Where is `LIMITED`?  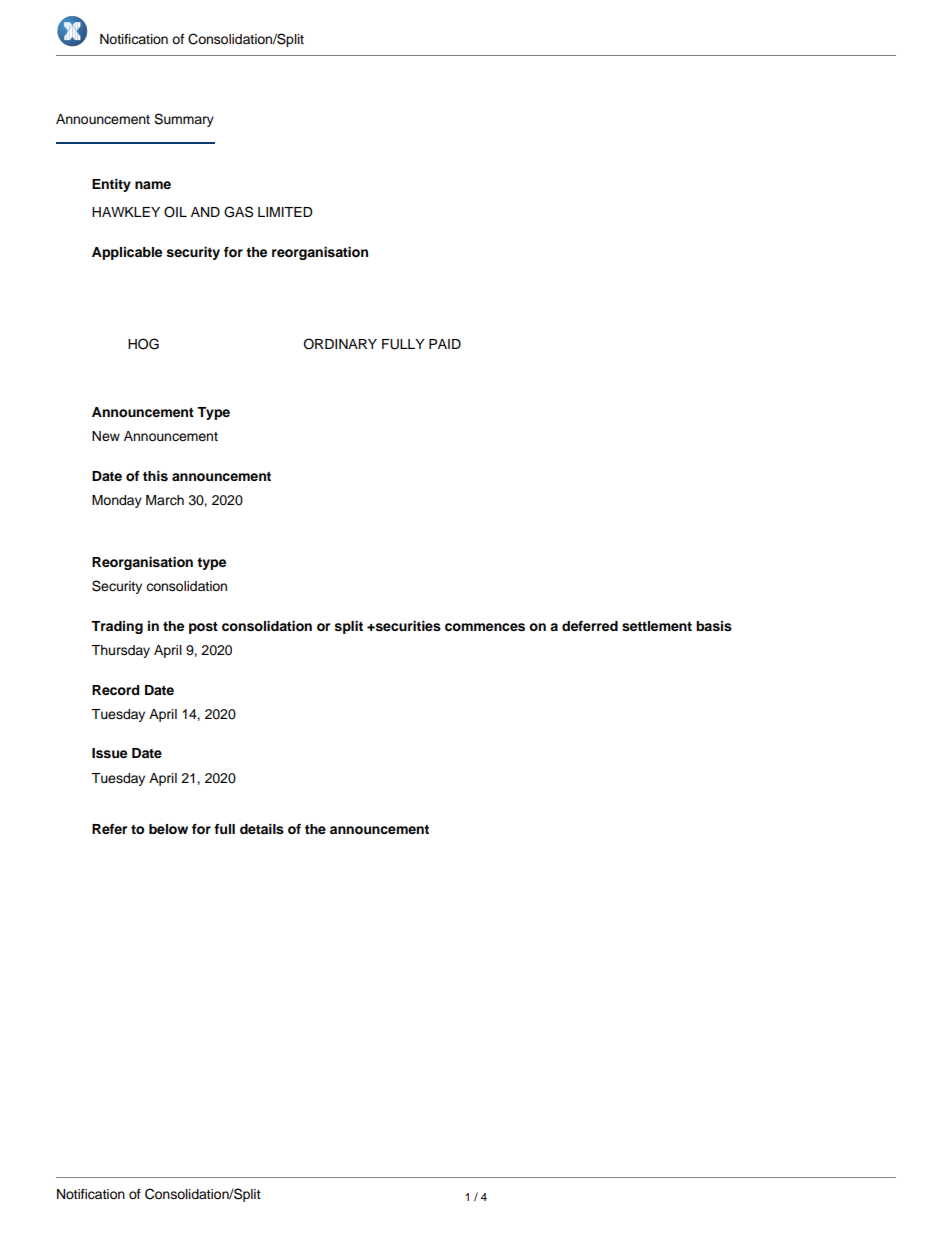 LIMITED is located at coordinates (285, 212).
